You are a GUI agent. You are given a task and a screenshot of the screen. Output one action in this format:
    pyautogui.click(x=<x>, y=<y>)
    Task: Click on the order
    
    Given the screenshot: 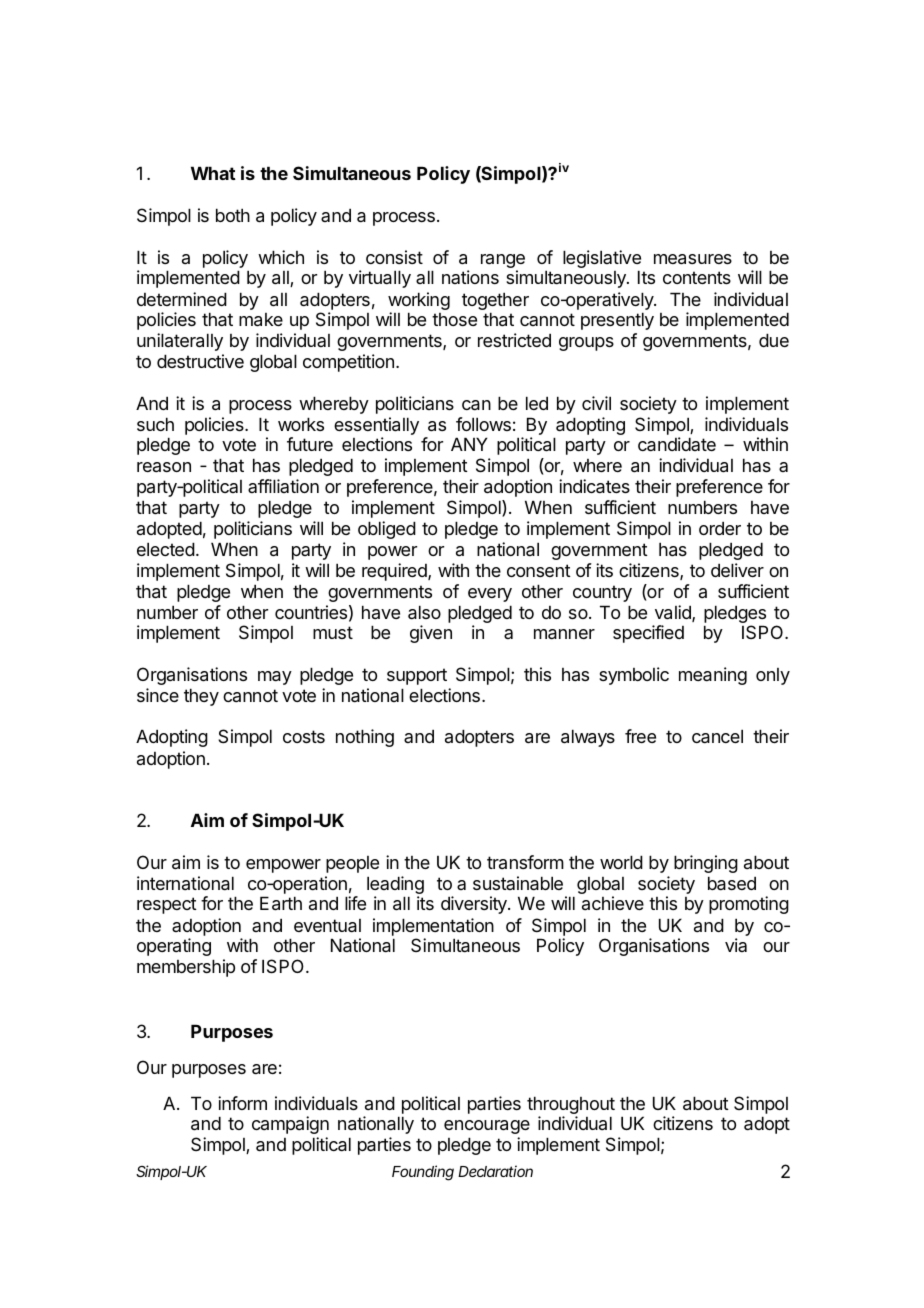 What is the action you would take?
    pyautogui.click(x=720, y=528)
